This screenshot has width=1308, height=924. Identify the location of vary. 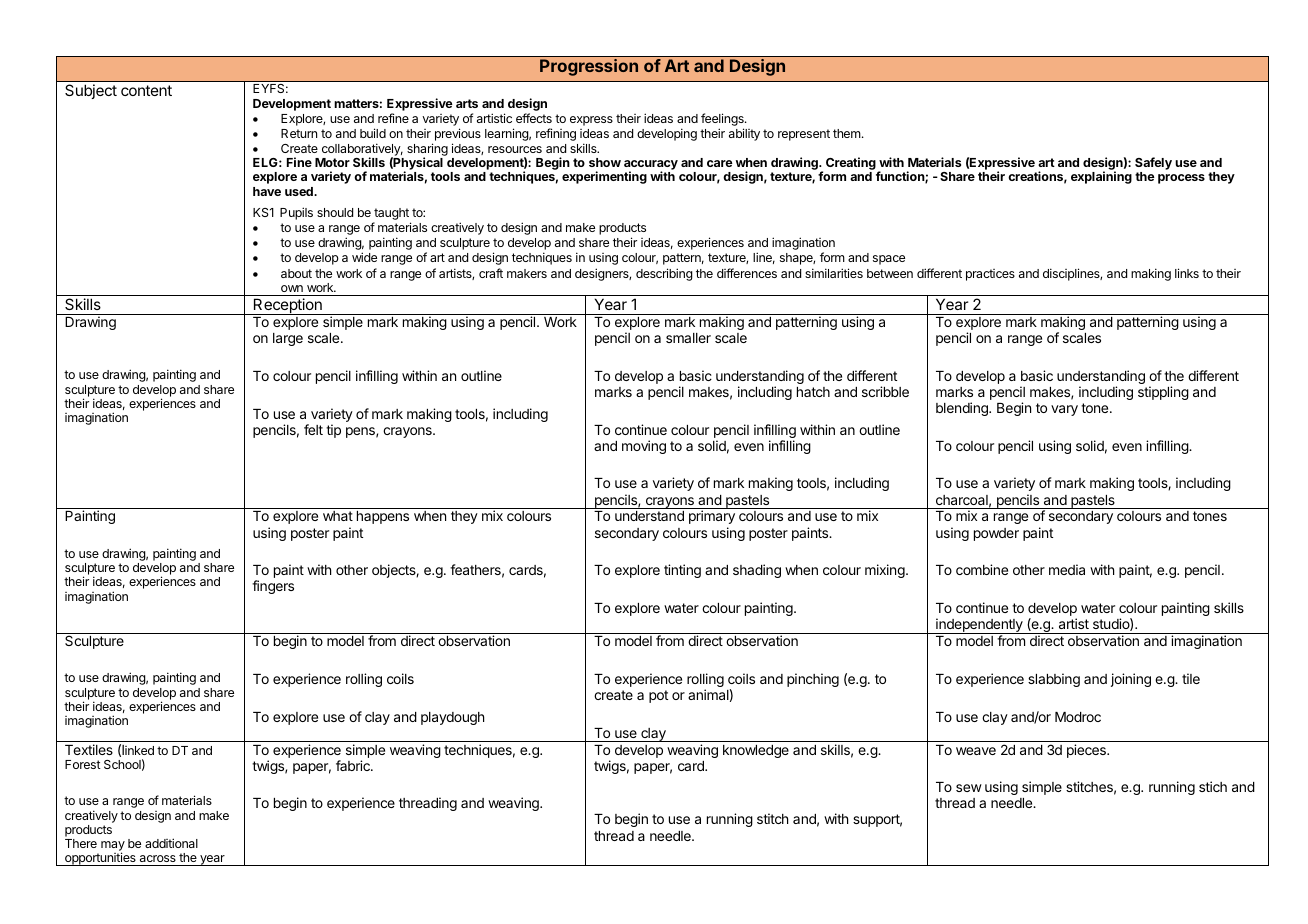
(1064, 410).
